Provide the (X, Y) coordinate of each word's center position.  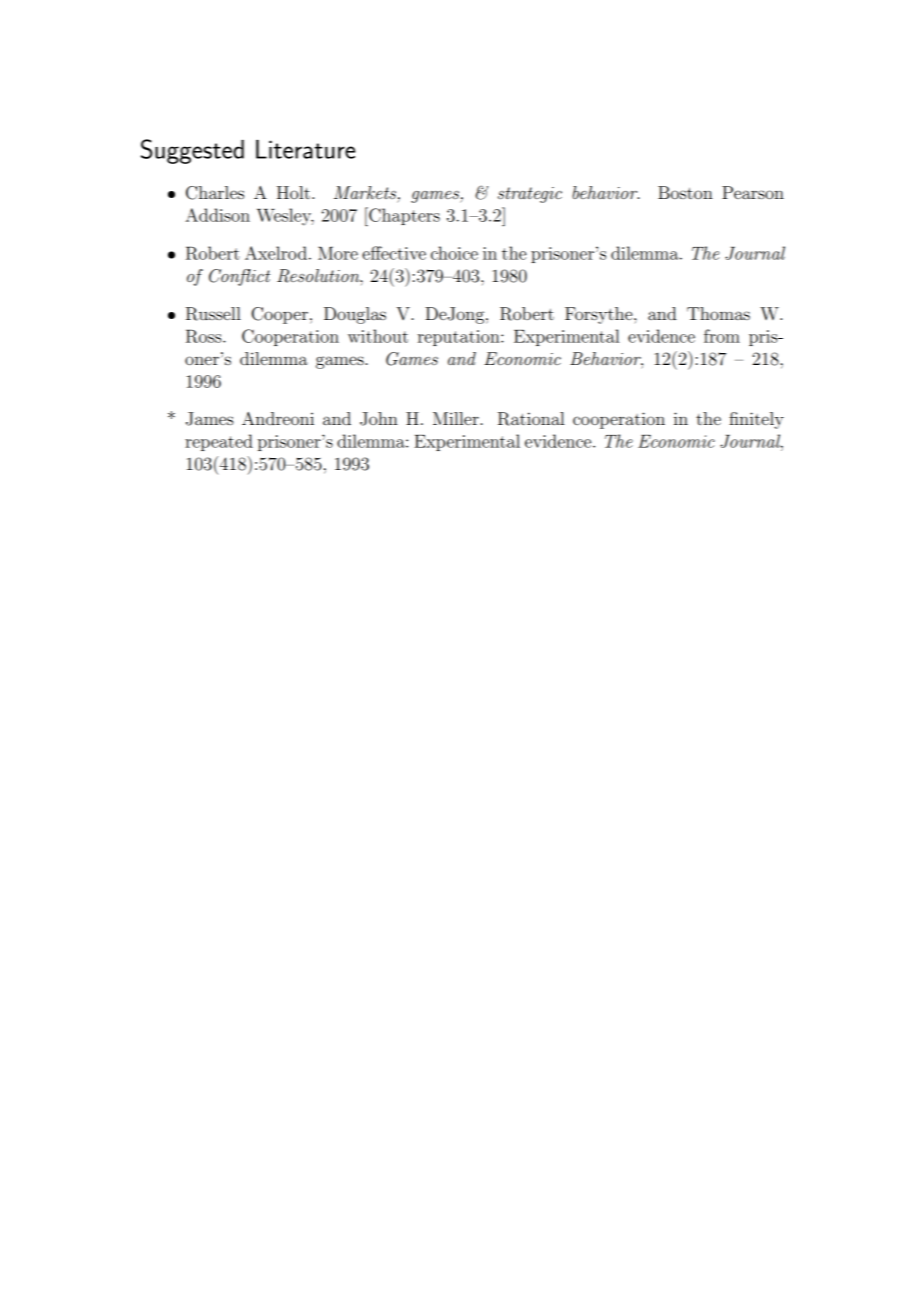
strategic (530, 195)
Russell (213, 314)
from (722, 336)
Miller (457, 418)
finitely (756, 420)
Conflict (239, 277)
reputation (460, 338)
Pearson (753, 192)
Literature (305, 149)
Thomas (718, 313)
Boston (685, 192)
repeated (219, 442)
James (210, 419)
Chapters (403, 216)
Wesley (285, 217)
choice (454, 253)
